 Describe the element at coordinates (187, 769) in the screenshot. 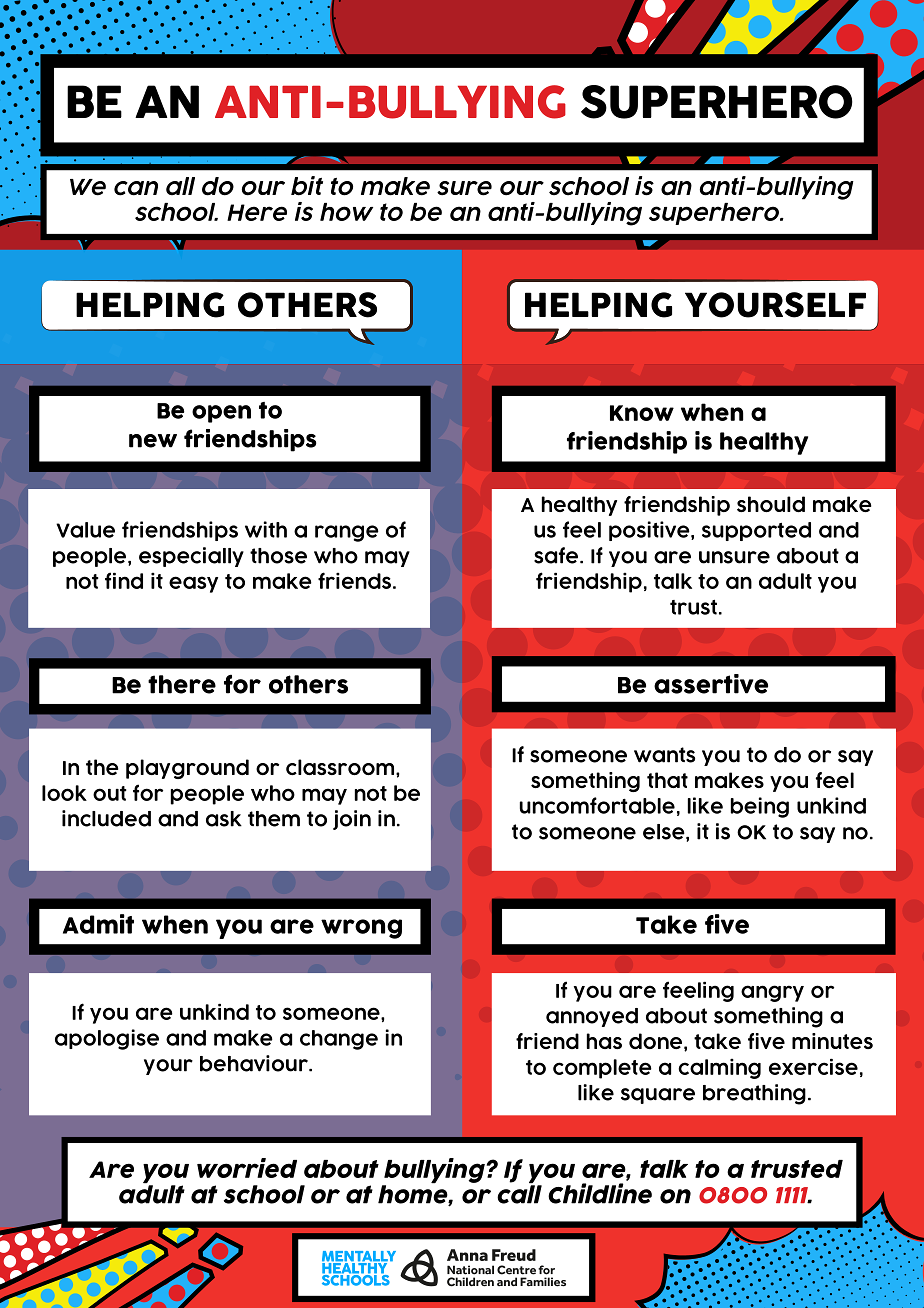

I see `playground` at that location.
